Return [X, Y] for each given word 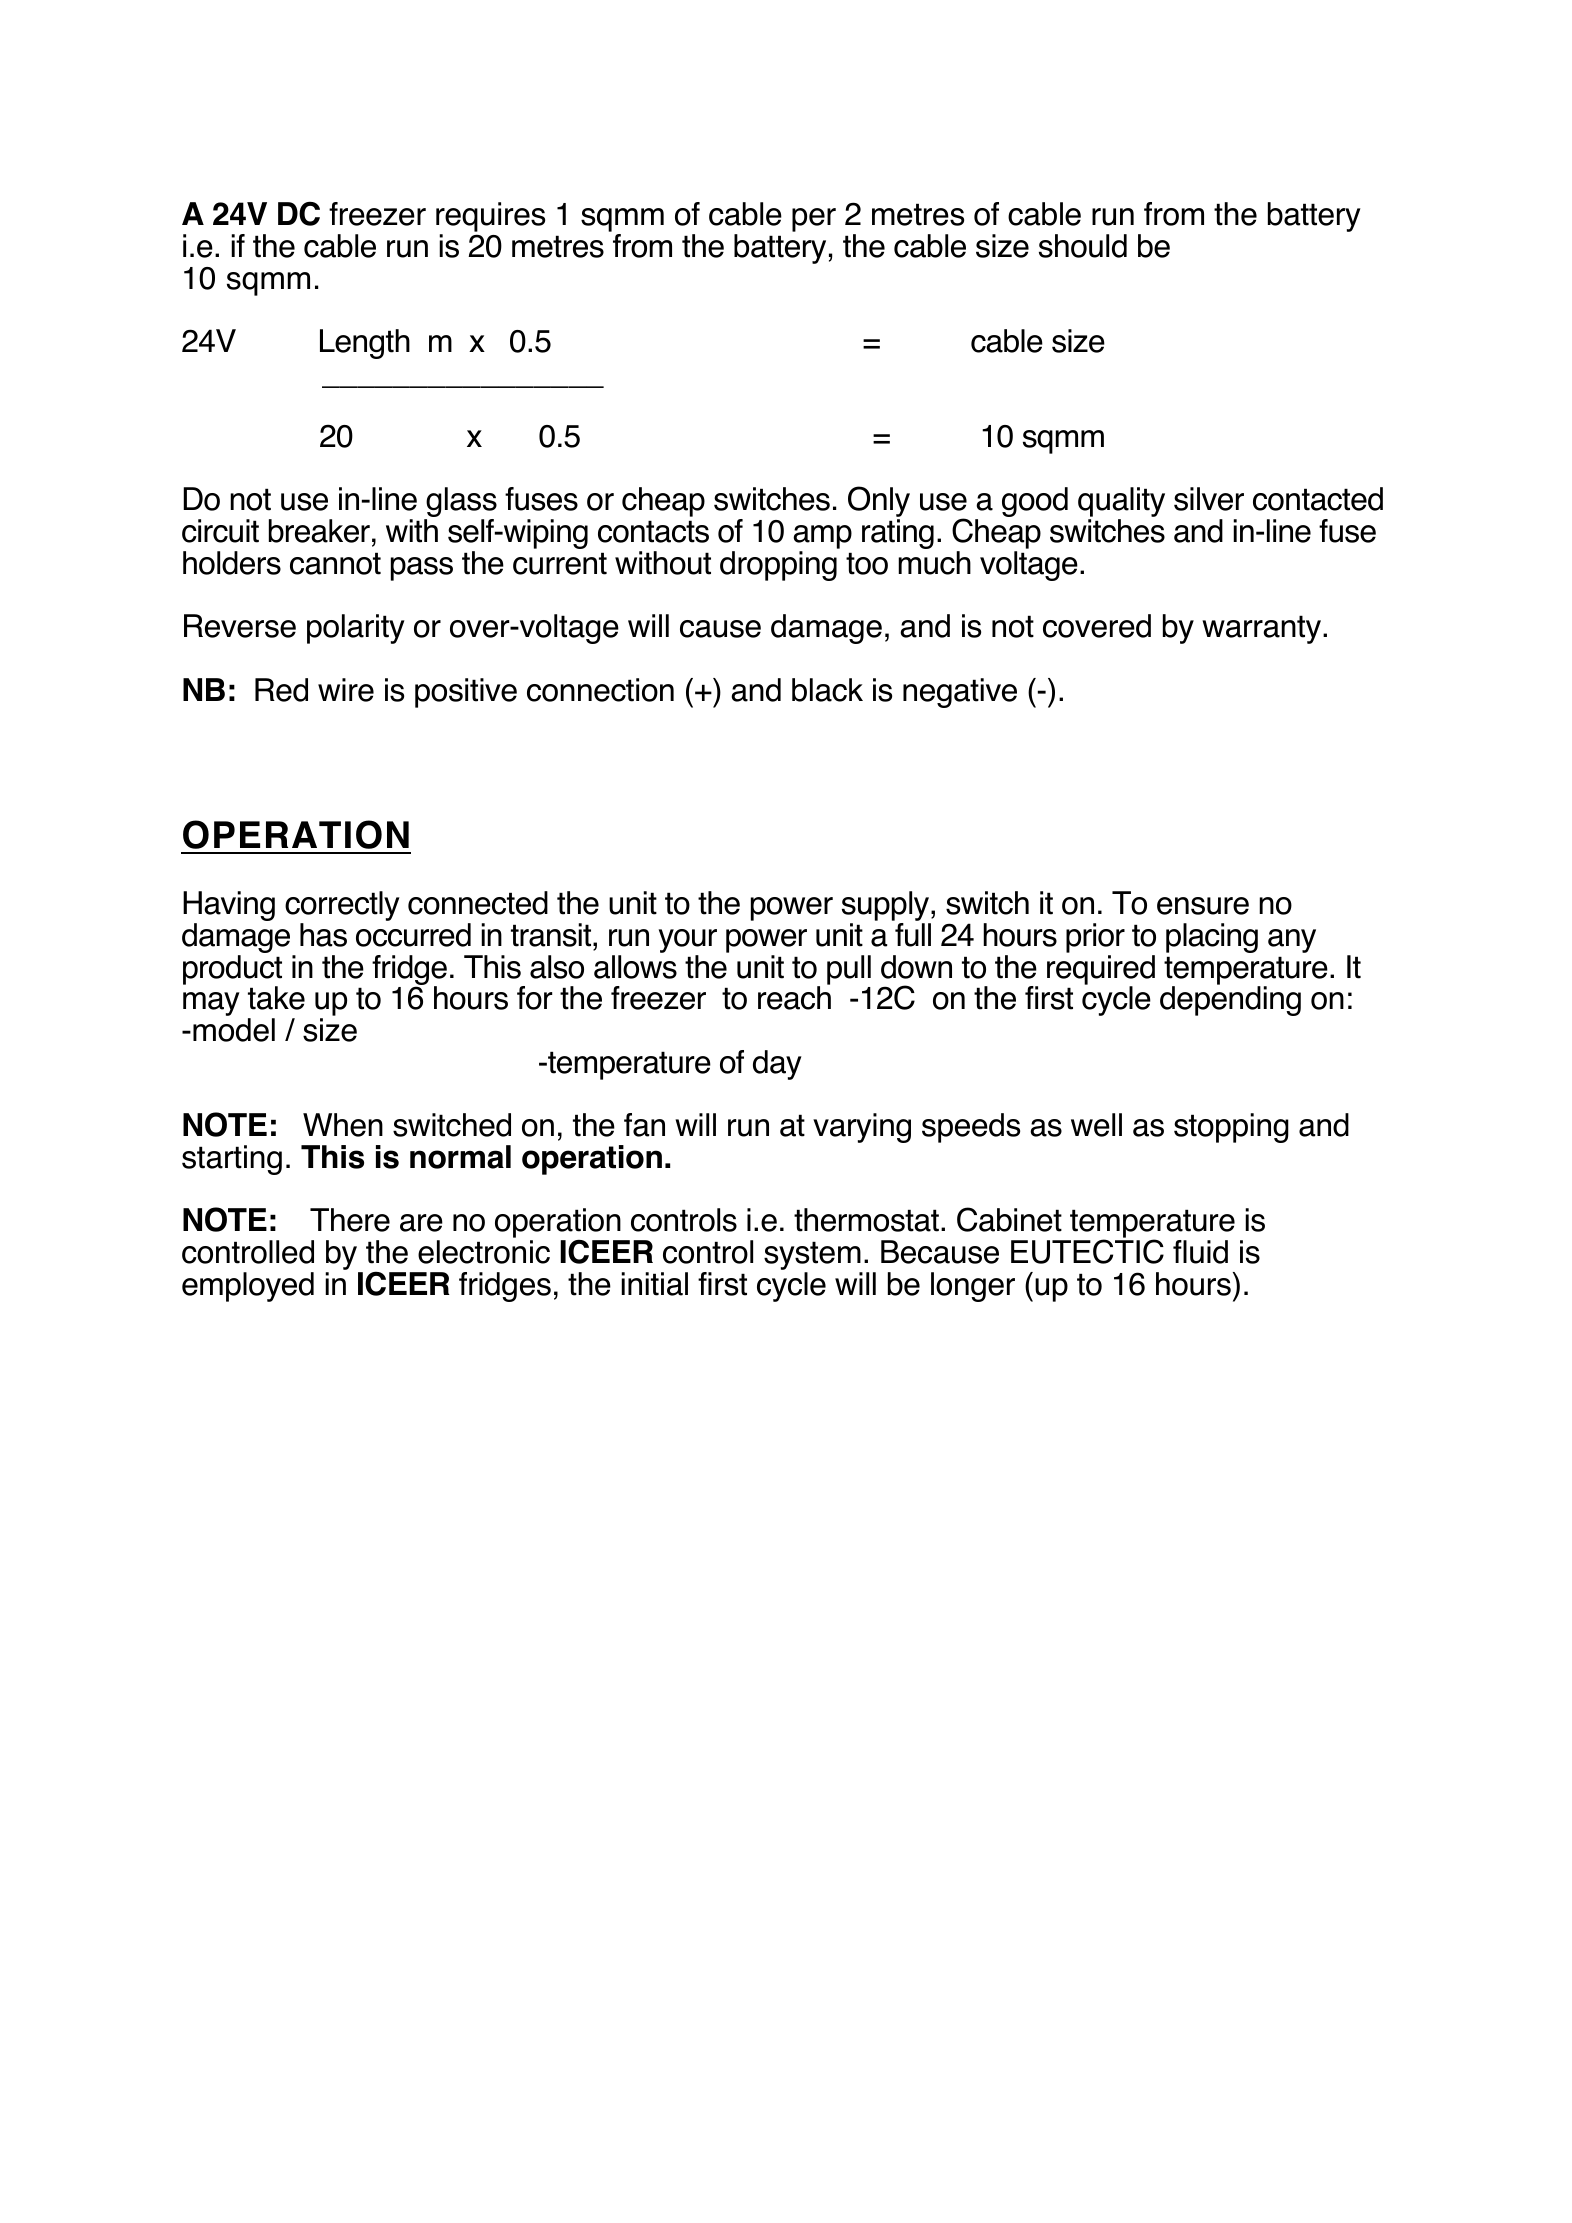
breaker [319, 531]
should [1083, 246]
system [813, 1257]
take [276, 998]
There [350, 1220]
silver [1209, 499]
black [827, 690]
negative [960, 693]
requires [490, 218]
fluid [1200, 1252]
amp [822, 538]
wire [346, 690]
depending [1230, 1001]
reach [794, 998]
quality [1121, 503]
